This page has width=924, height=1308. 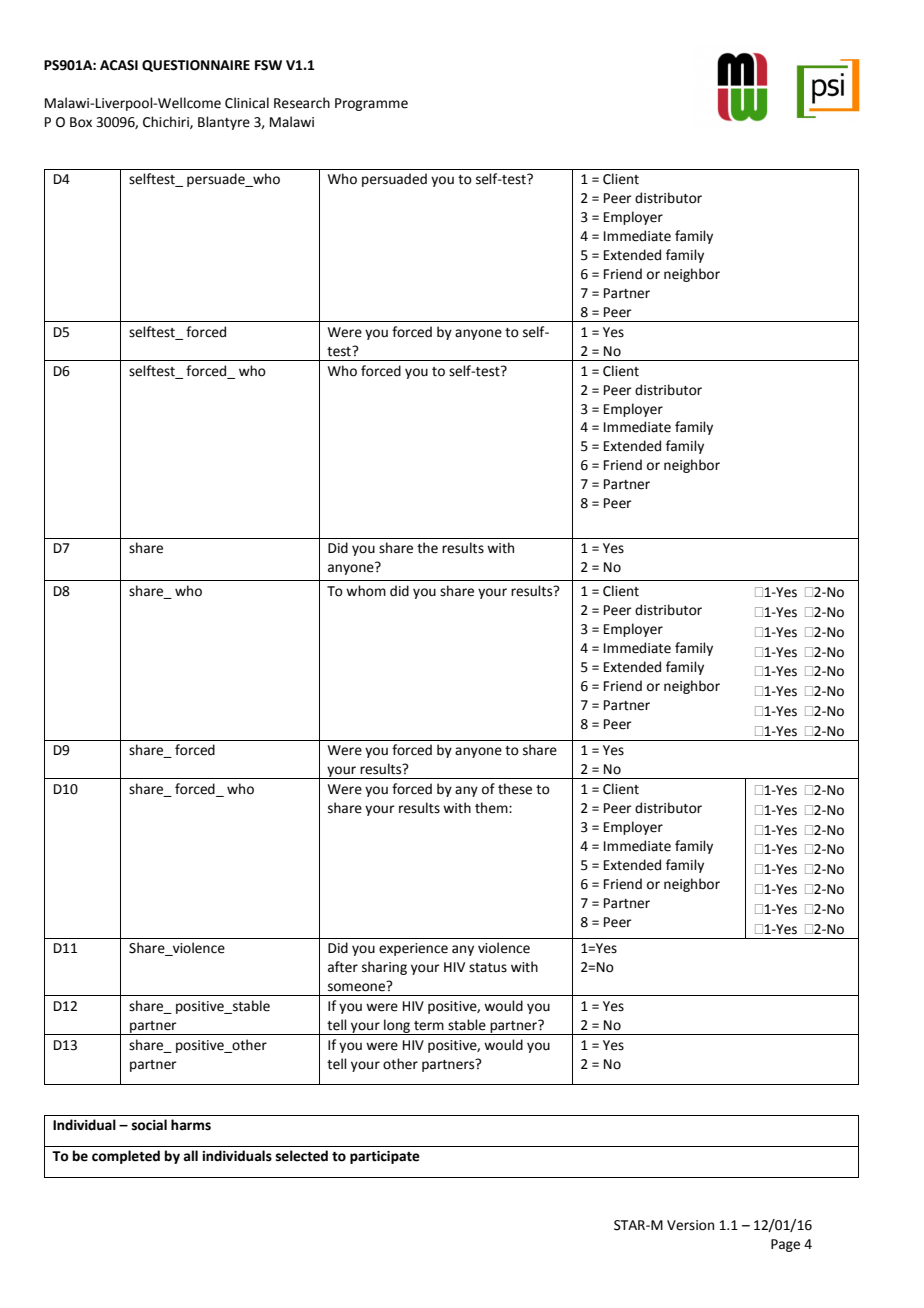 I want to click on QUESTIONNAIRE, so click(x=196, y=66).
